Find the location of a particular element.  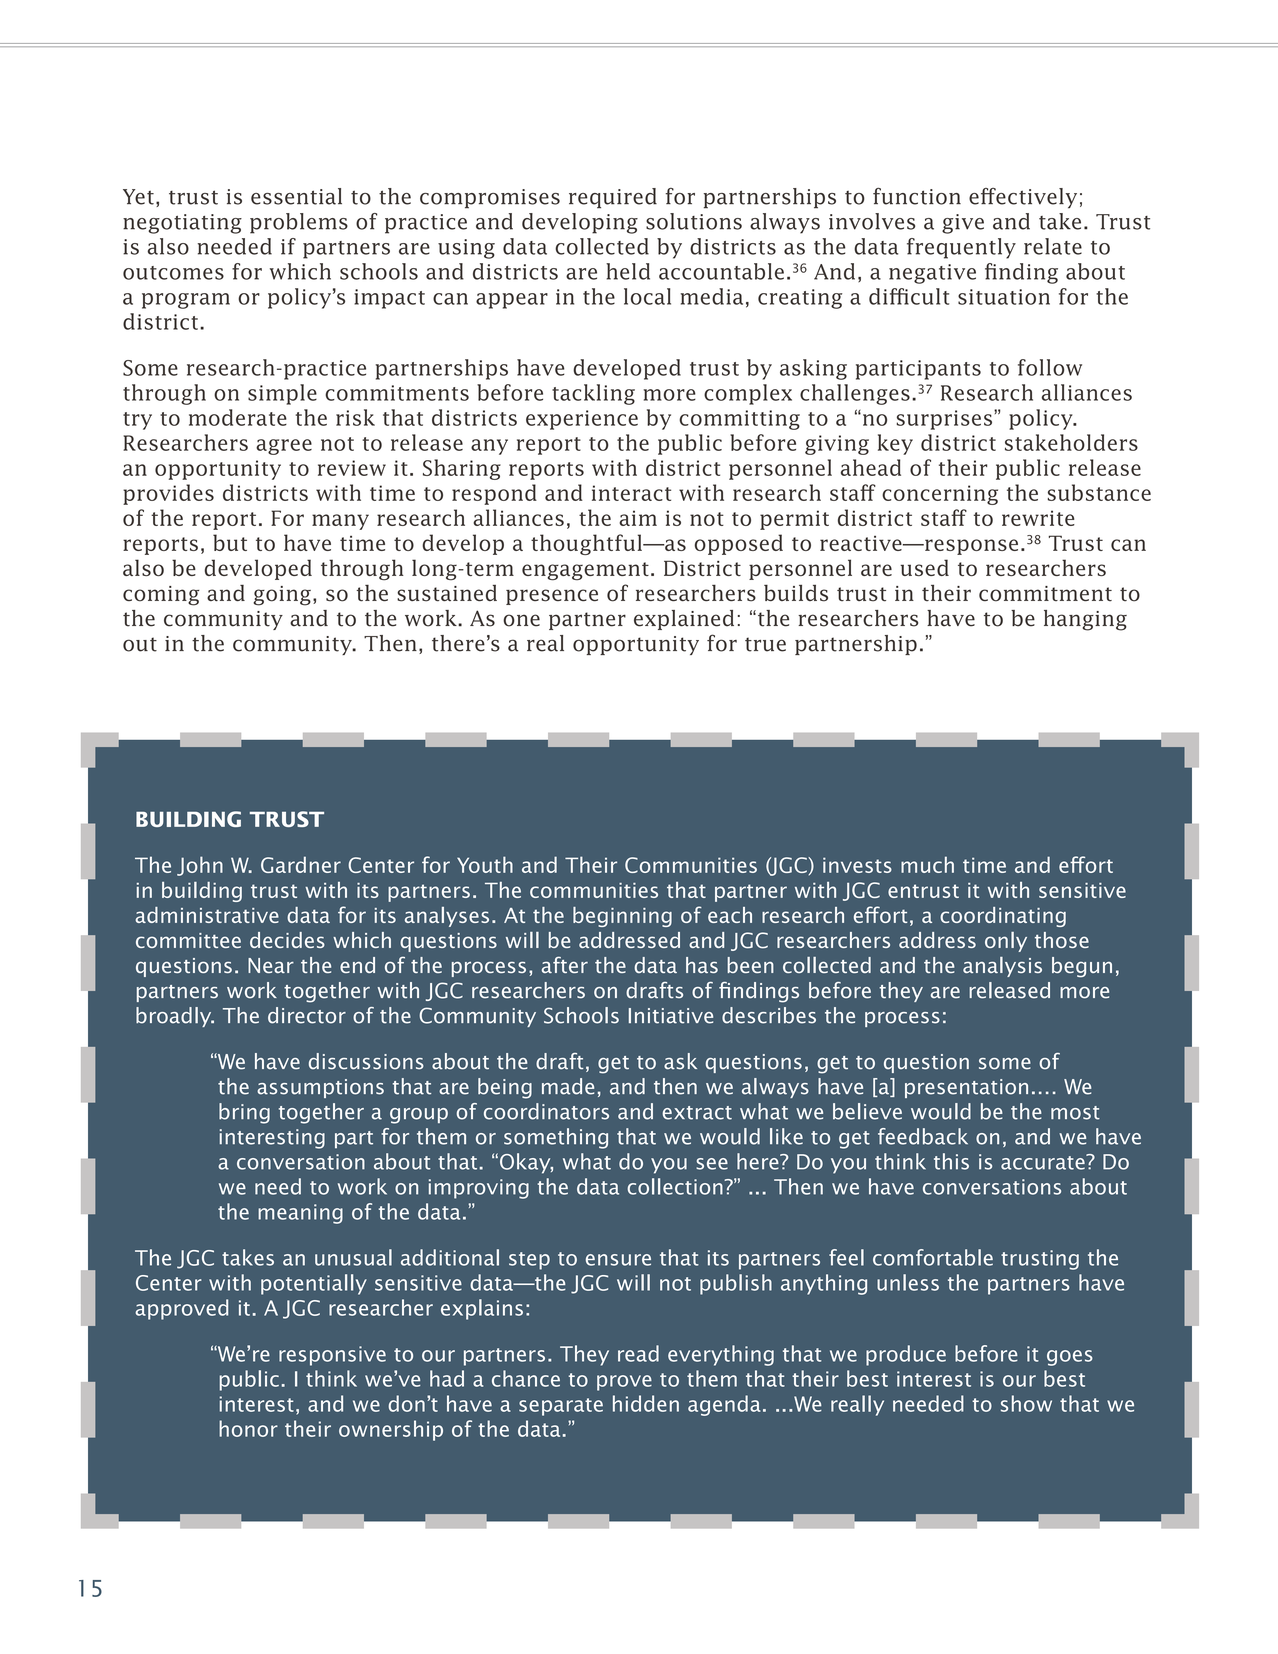

hanging is located at coordinates (1085, 620).
